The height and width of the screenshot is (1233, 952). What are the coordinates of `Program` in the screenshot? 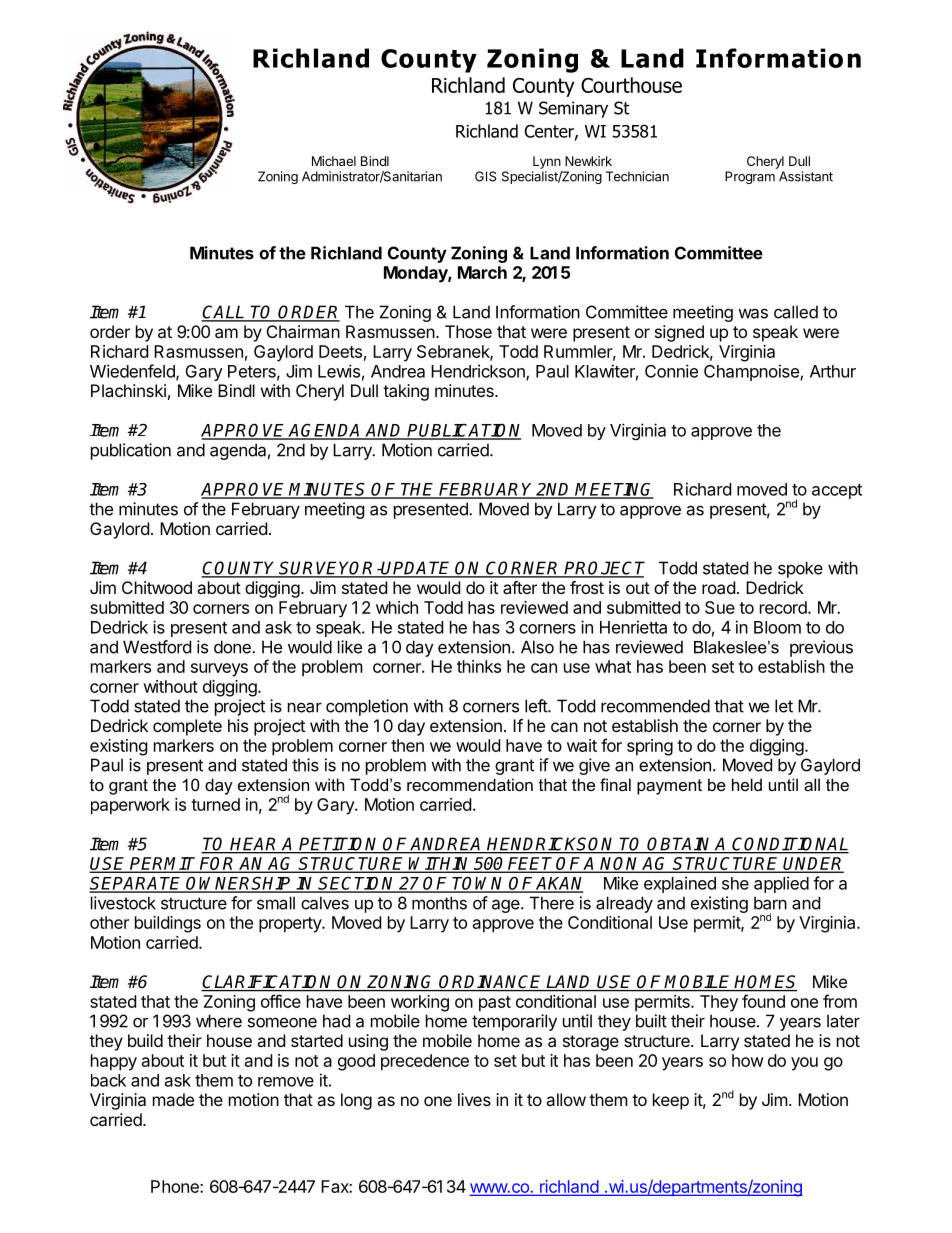 It's located at (750, 177).
